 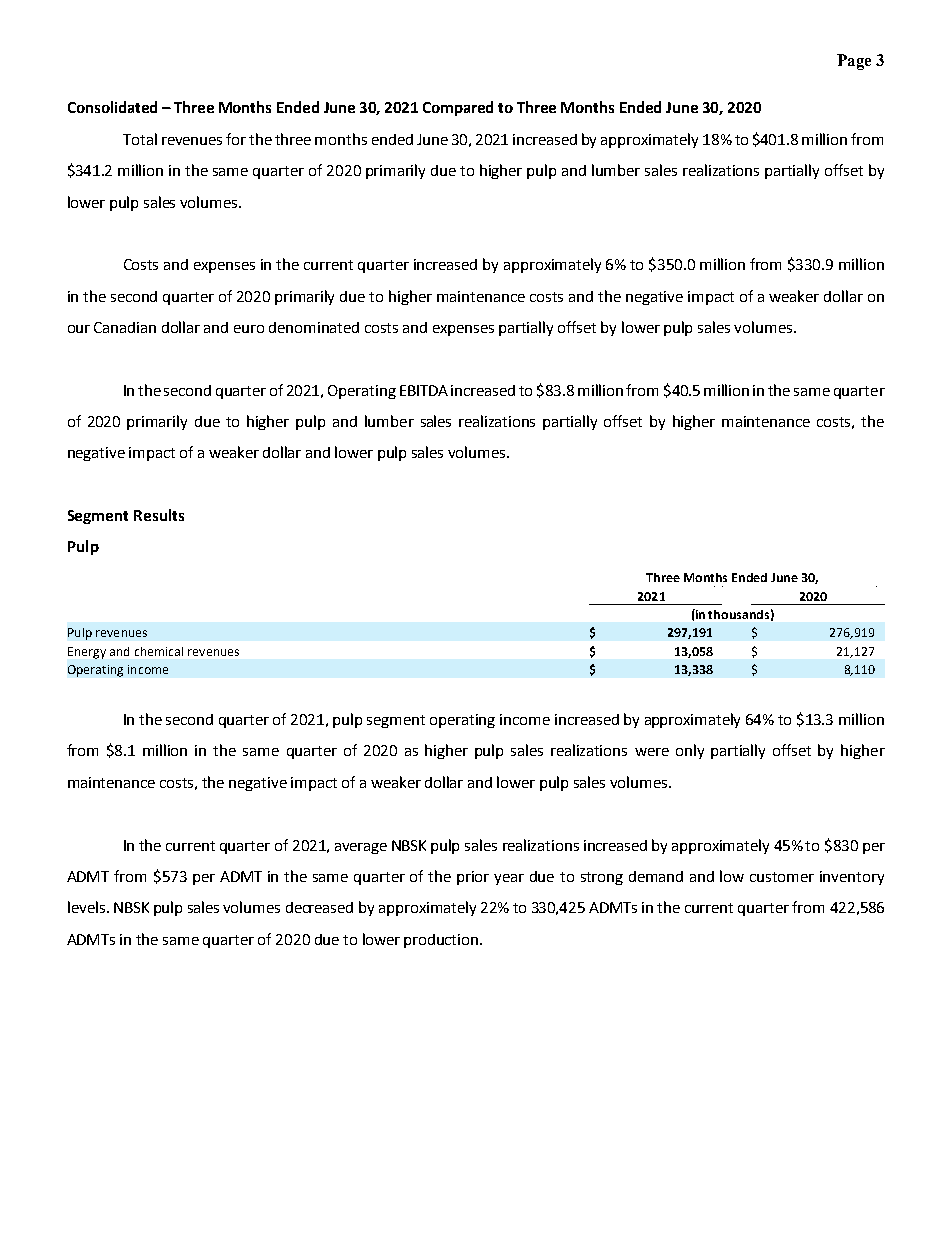 What do you see at coordinates (442, 941) in the page?
I see `production` at bounding box center [442, 941].
